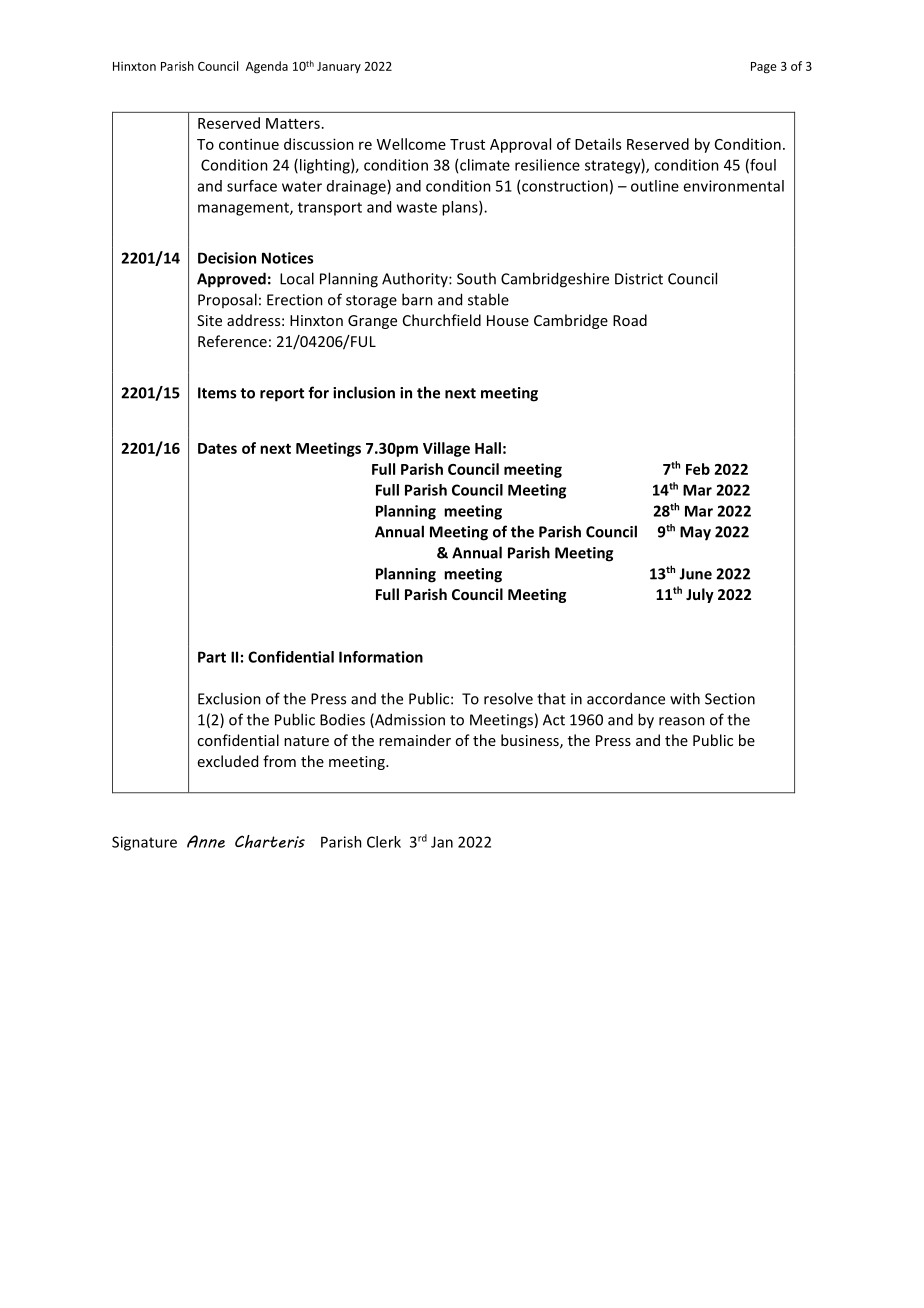  I want to click on House, so click(508, 320).
